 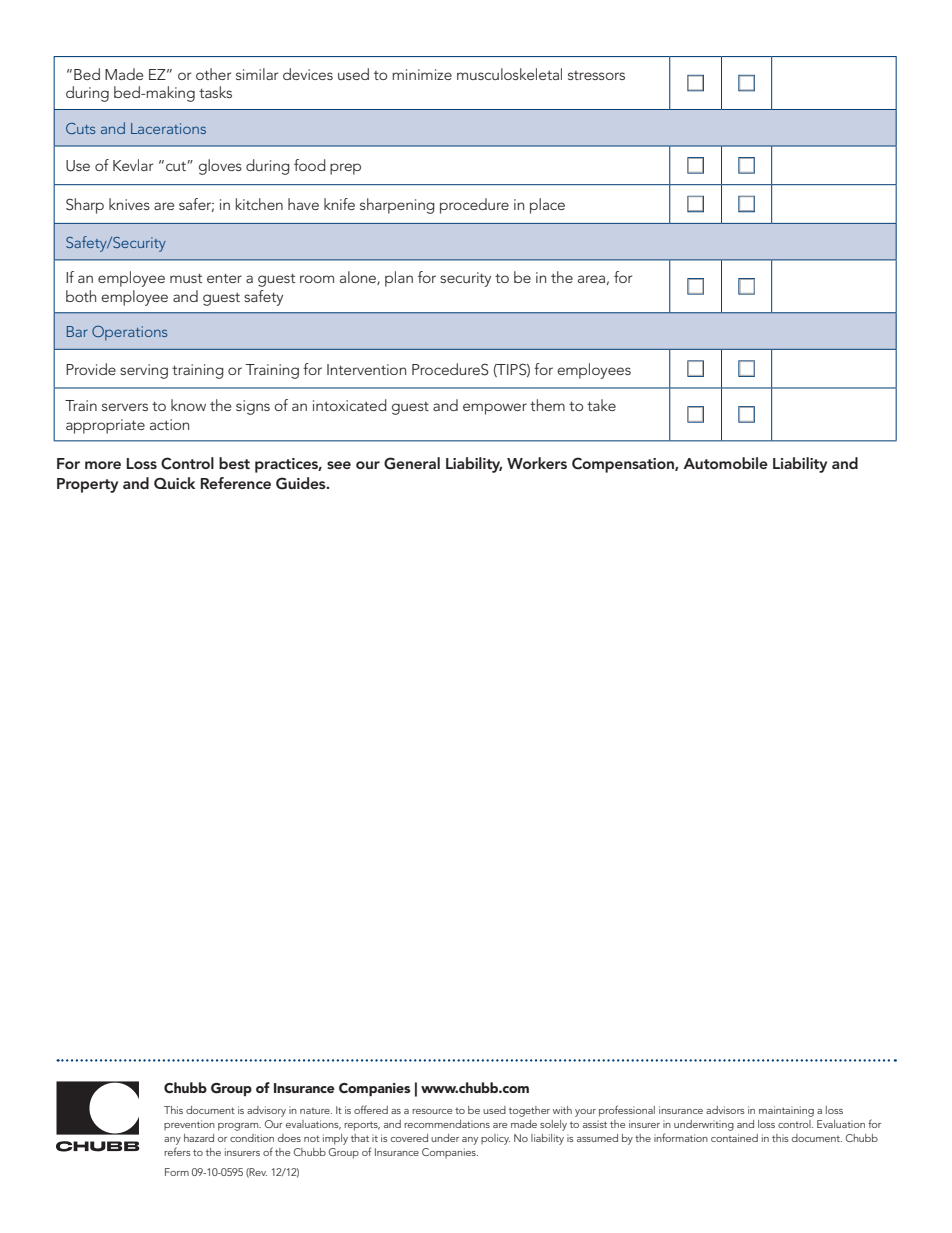 I want to click on Guides, so click(x=302, y=483).
